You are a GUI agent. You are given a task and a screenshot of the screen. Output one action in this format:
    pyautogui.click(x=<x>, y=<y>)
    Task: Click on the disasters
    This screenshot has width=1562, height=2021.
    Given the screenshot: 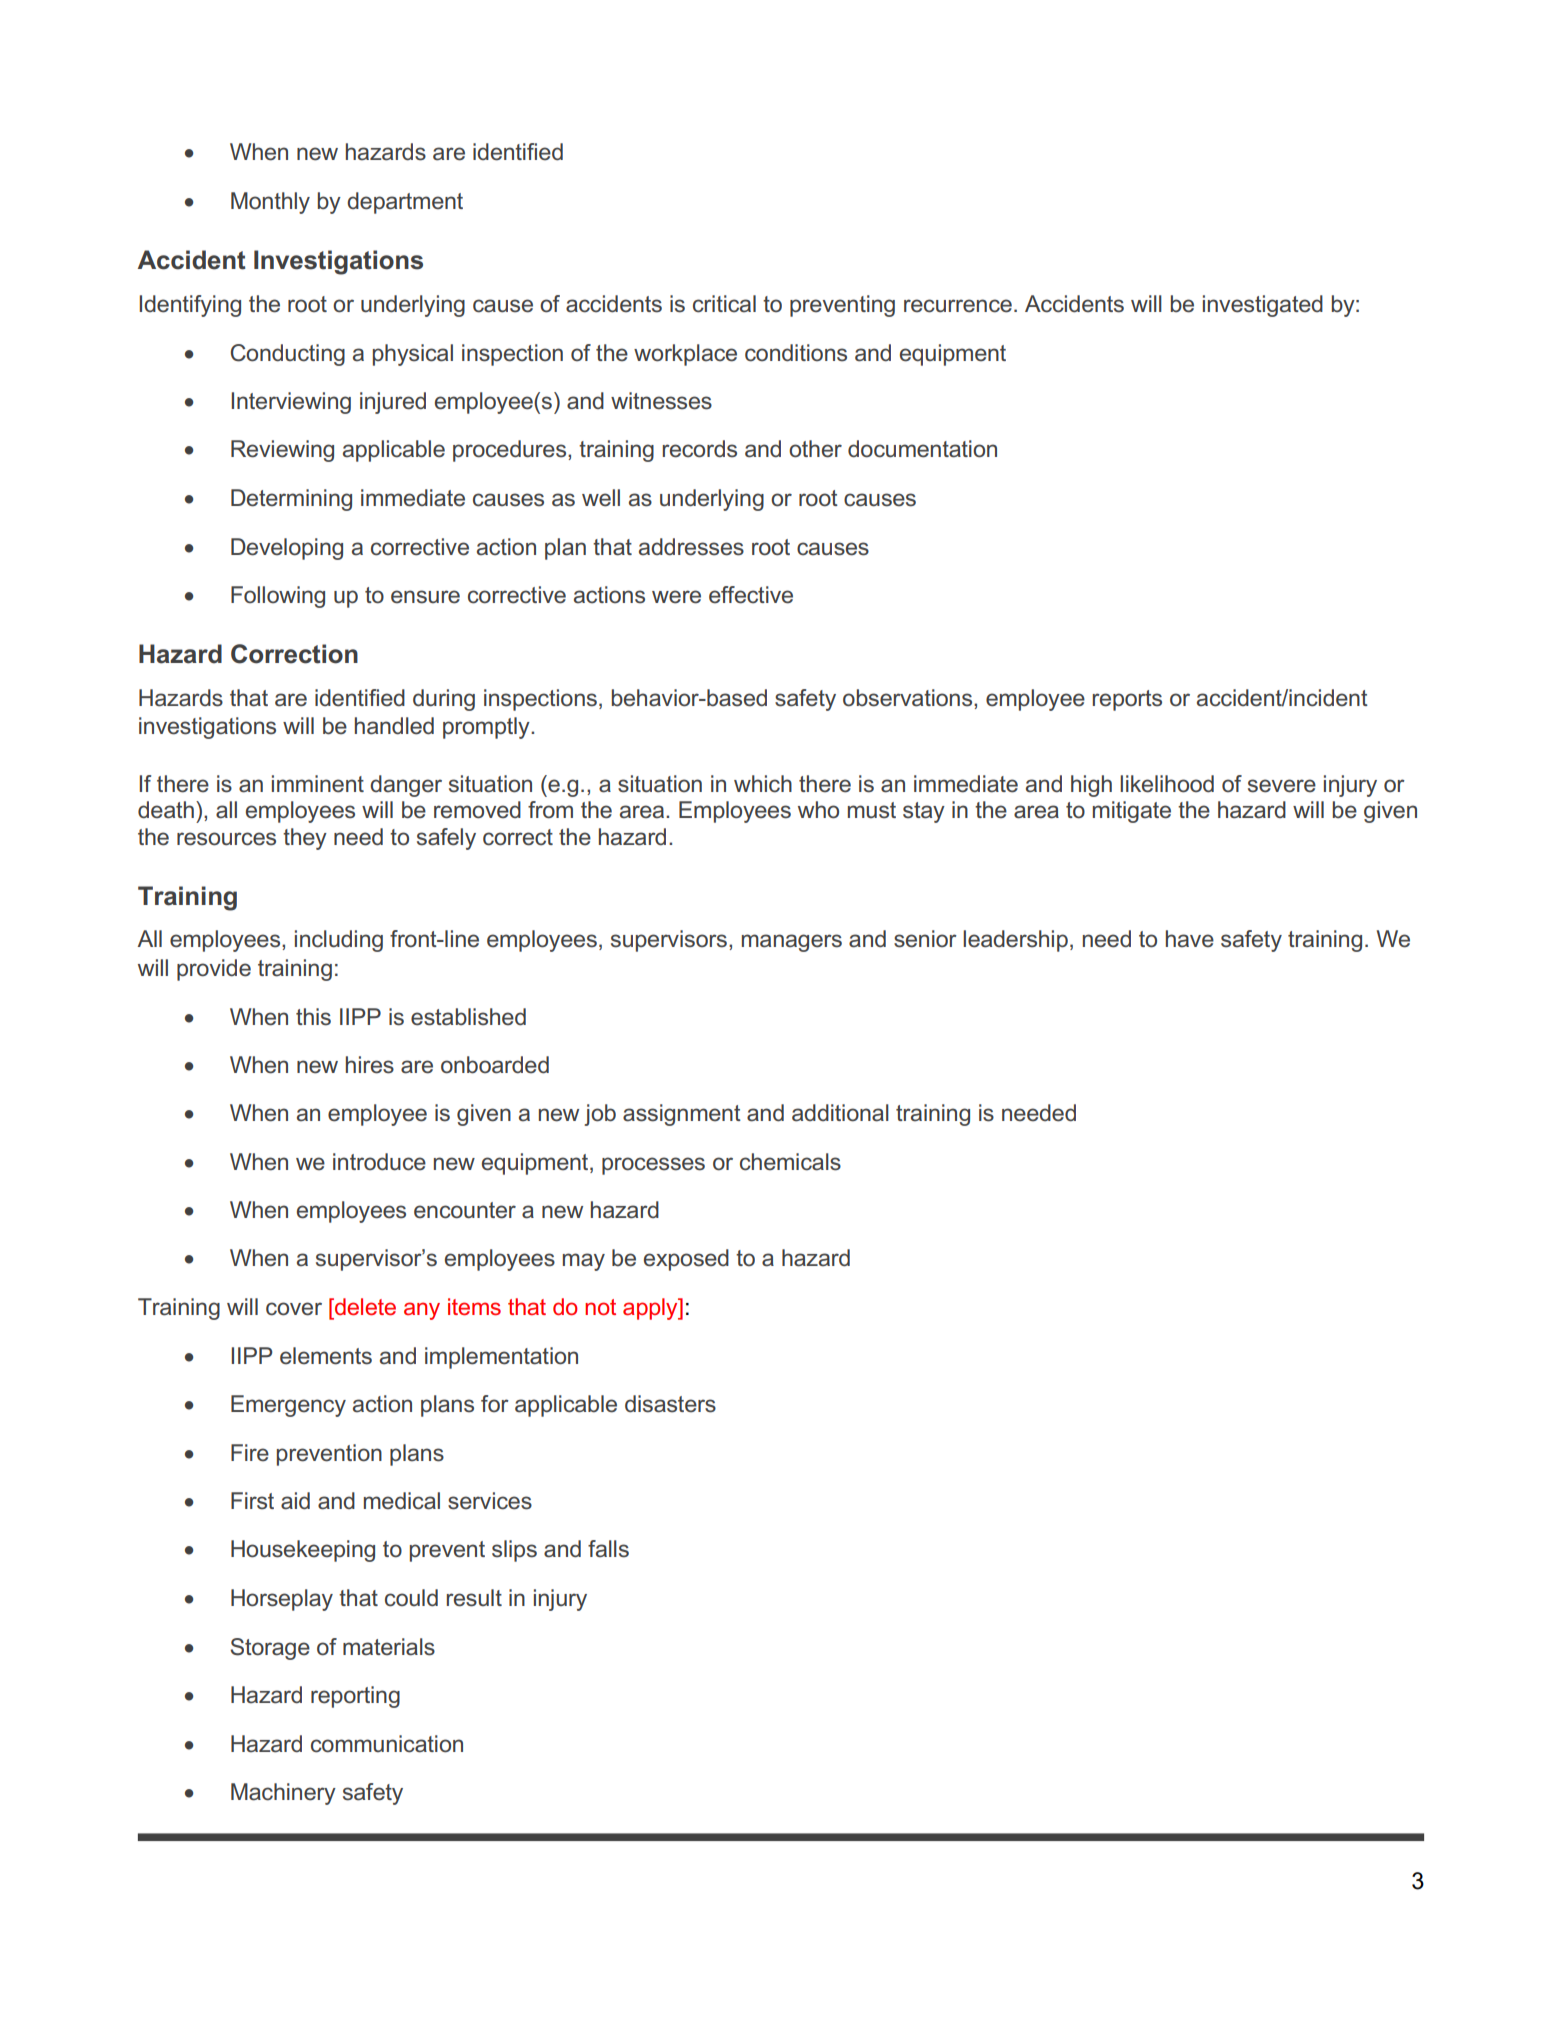 What is the action you would take?
    pyautogui.click(x=670, y=1404)
